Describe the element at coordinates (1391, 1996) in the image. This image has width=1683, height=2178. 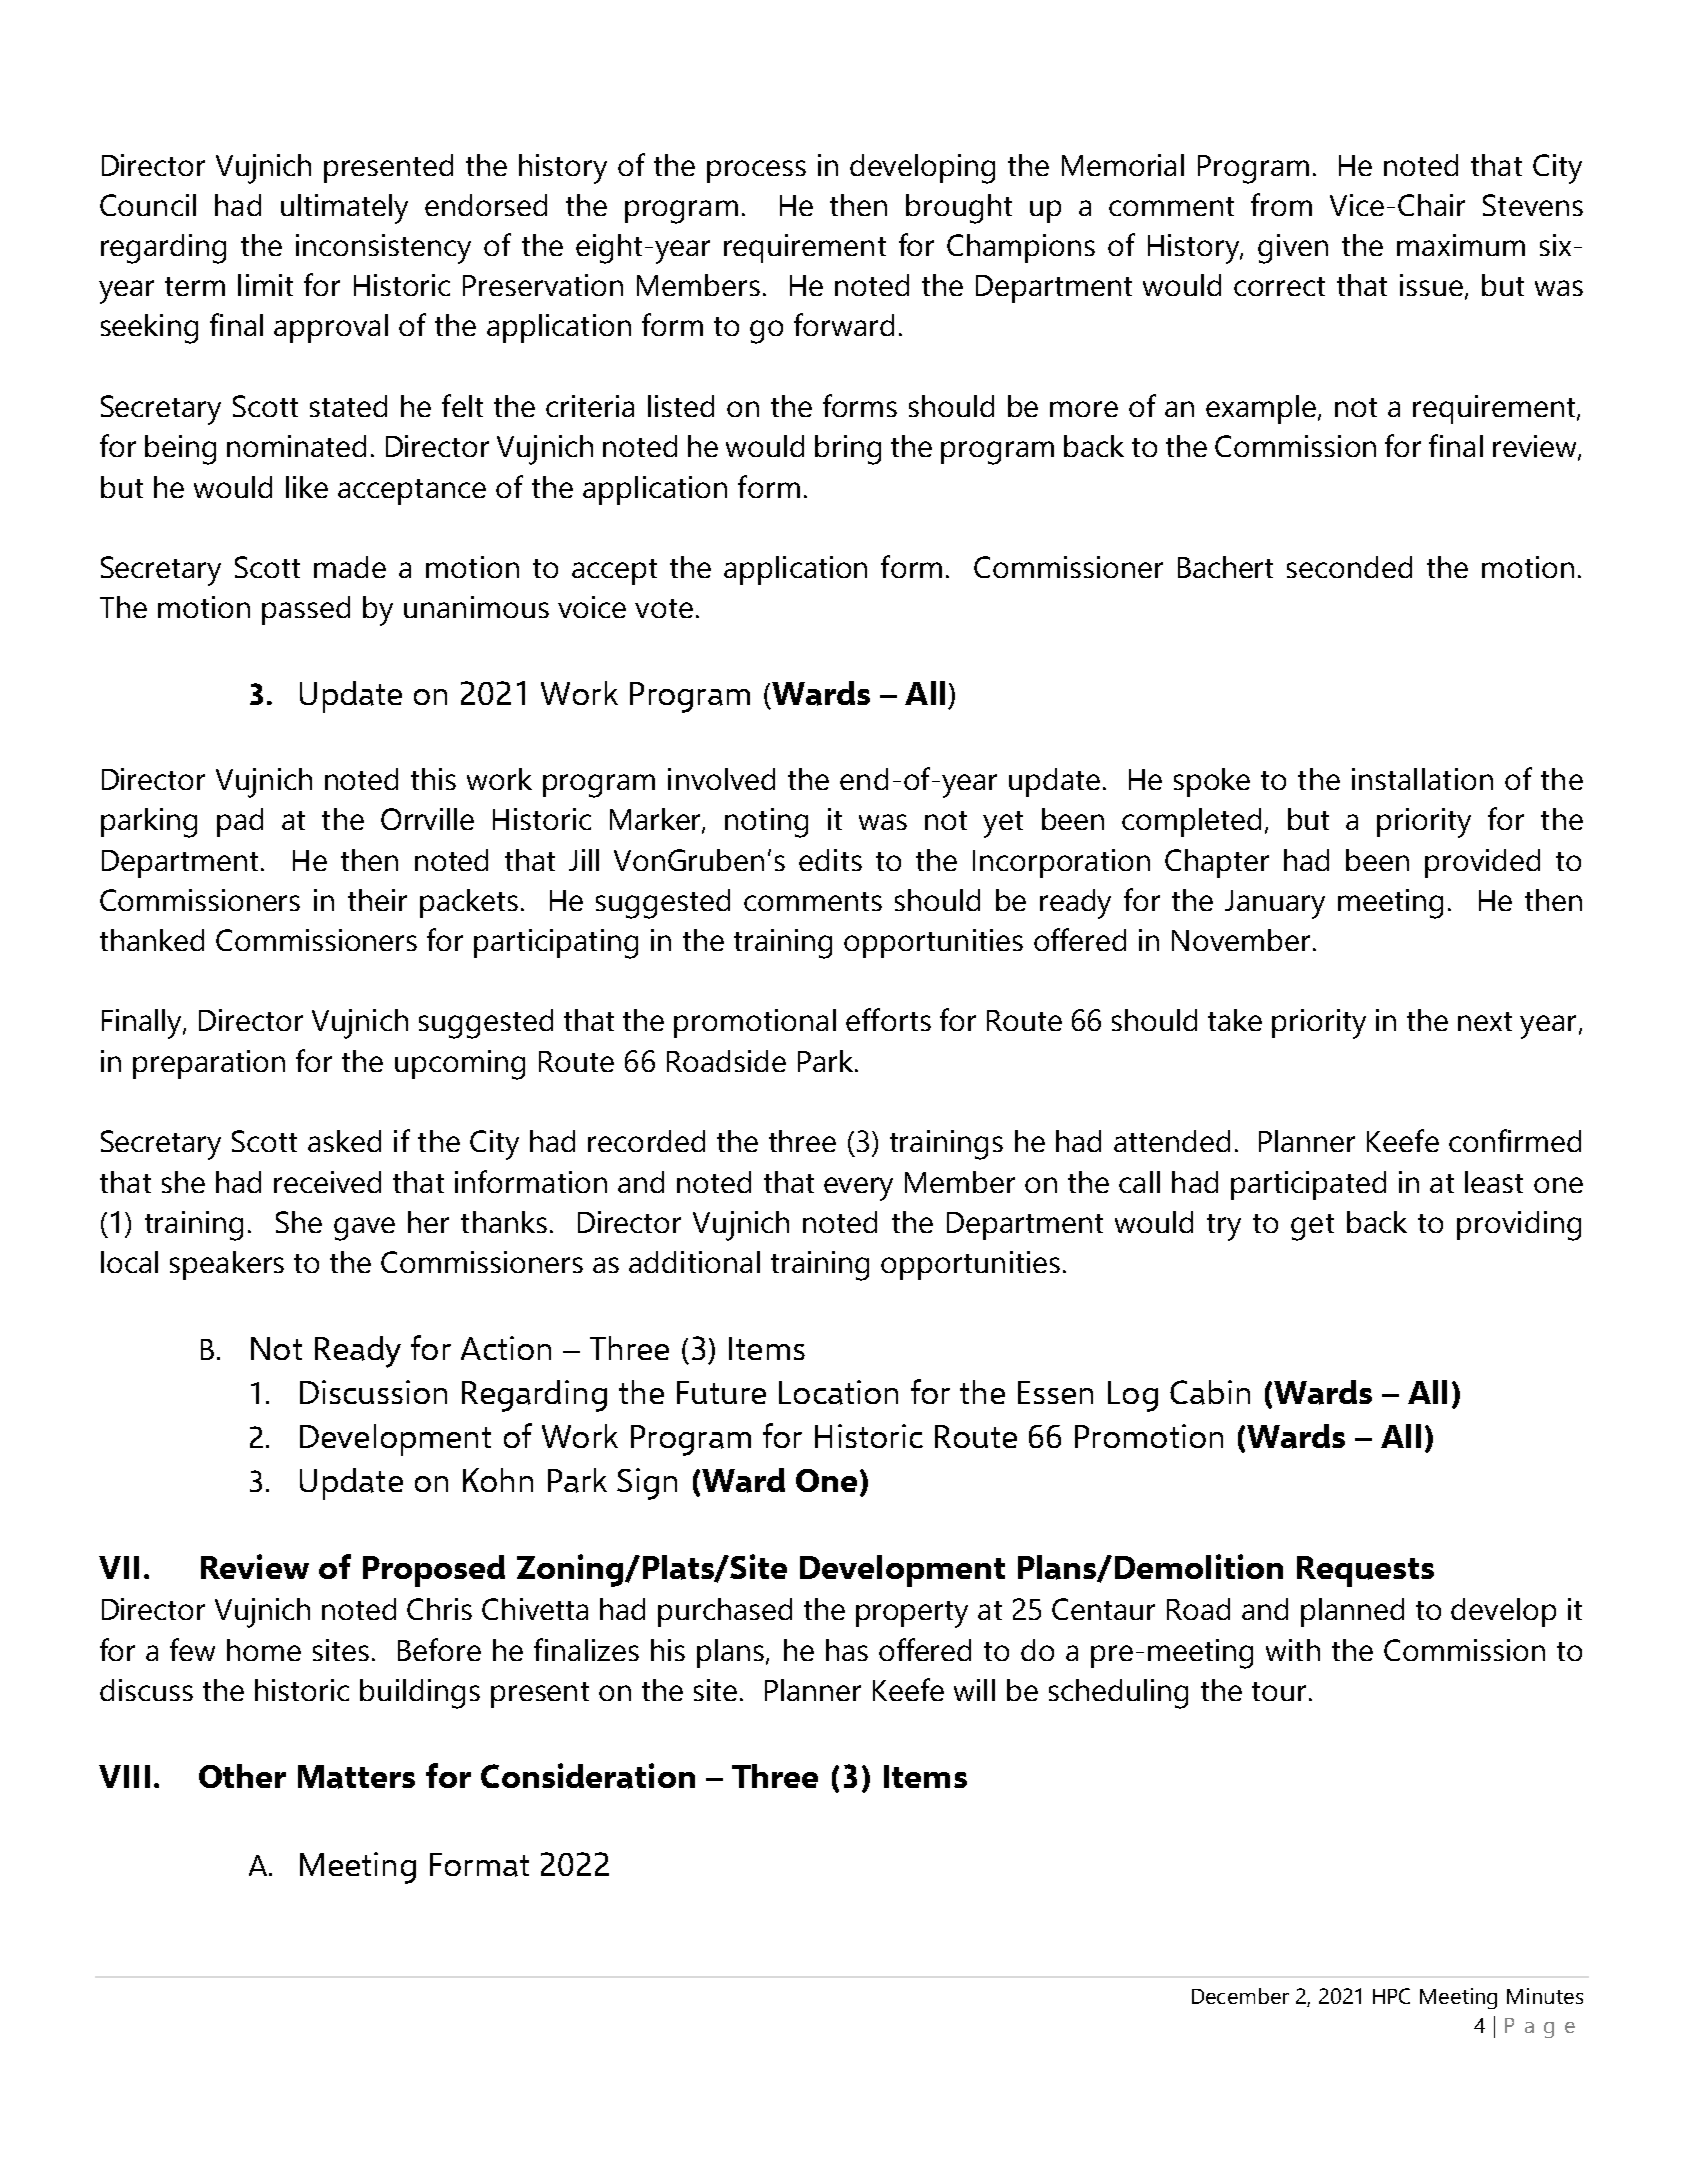
I see `HPC` at that location.
